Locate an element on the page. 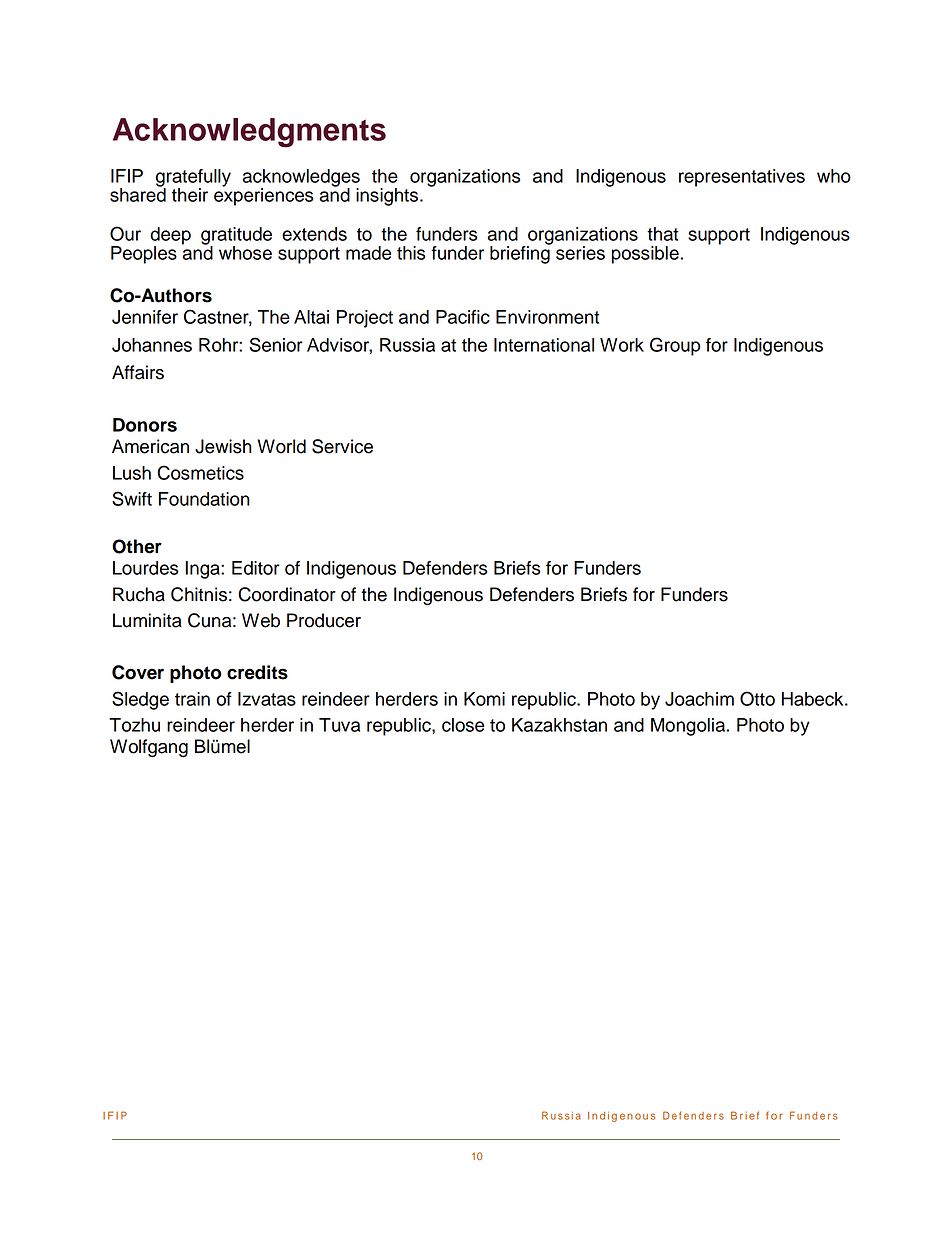  Producer is located at coordinates (324, 620).
